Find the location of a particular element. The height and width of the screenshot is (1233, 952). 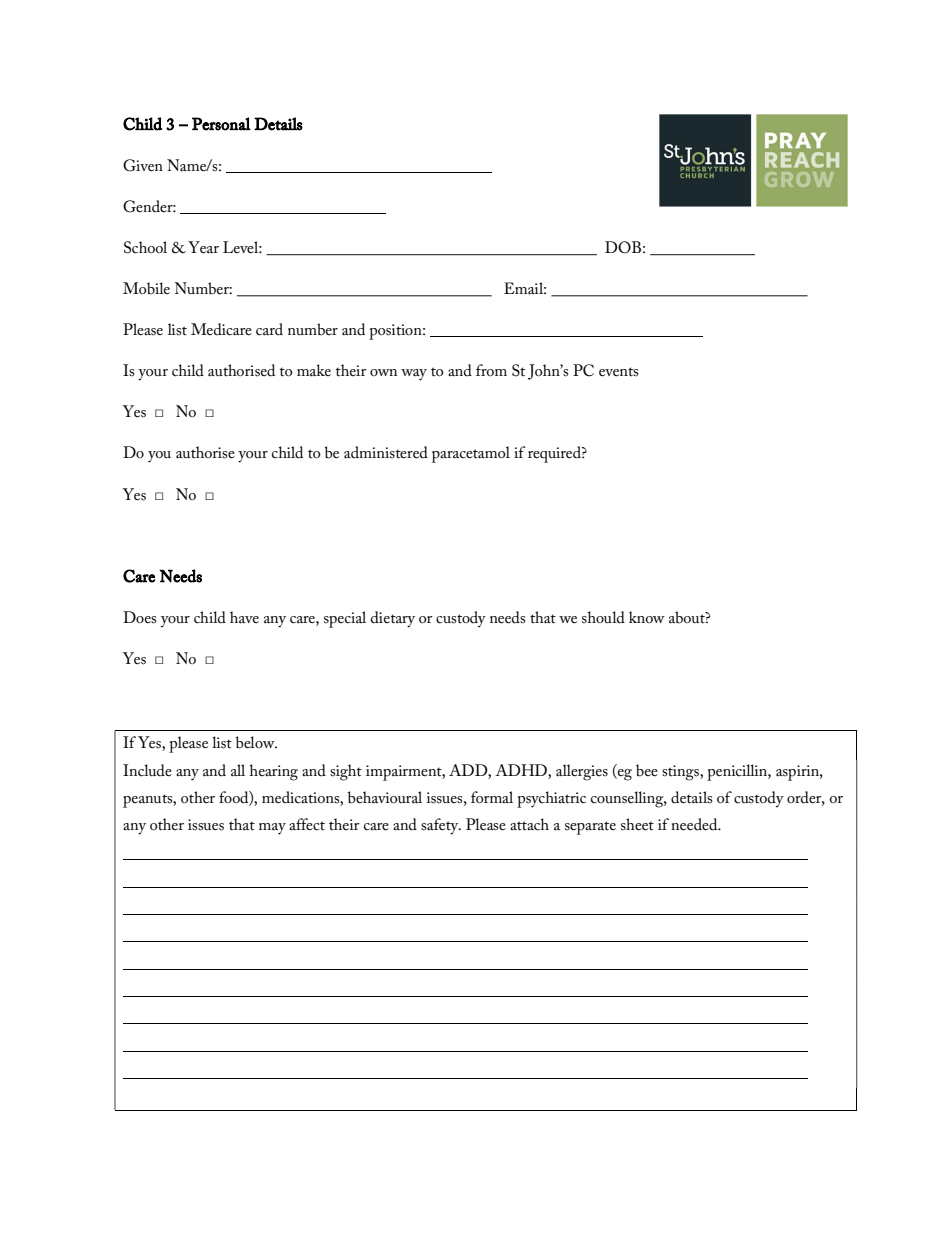

paracetamol is located at coordinates (471, 454).
